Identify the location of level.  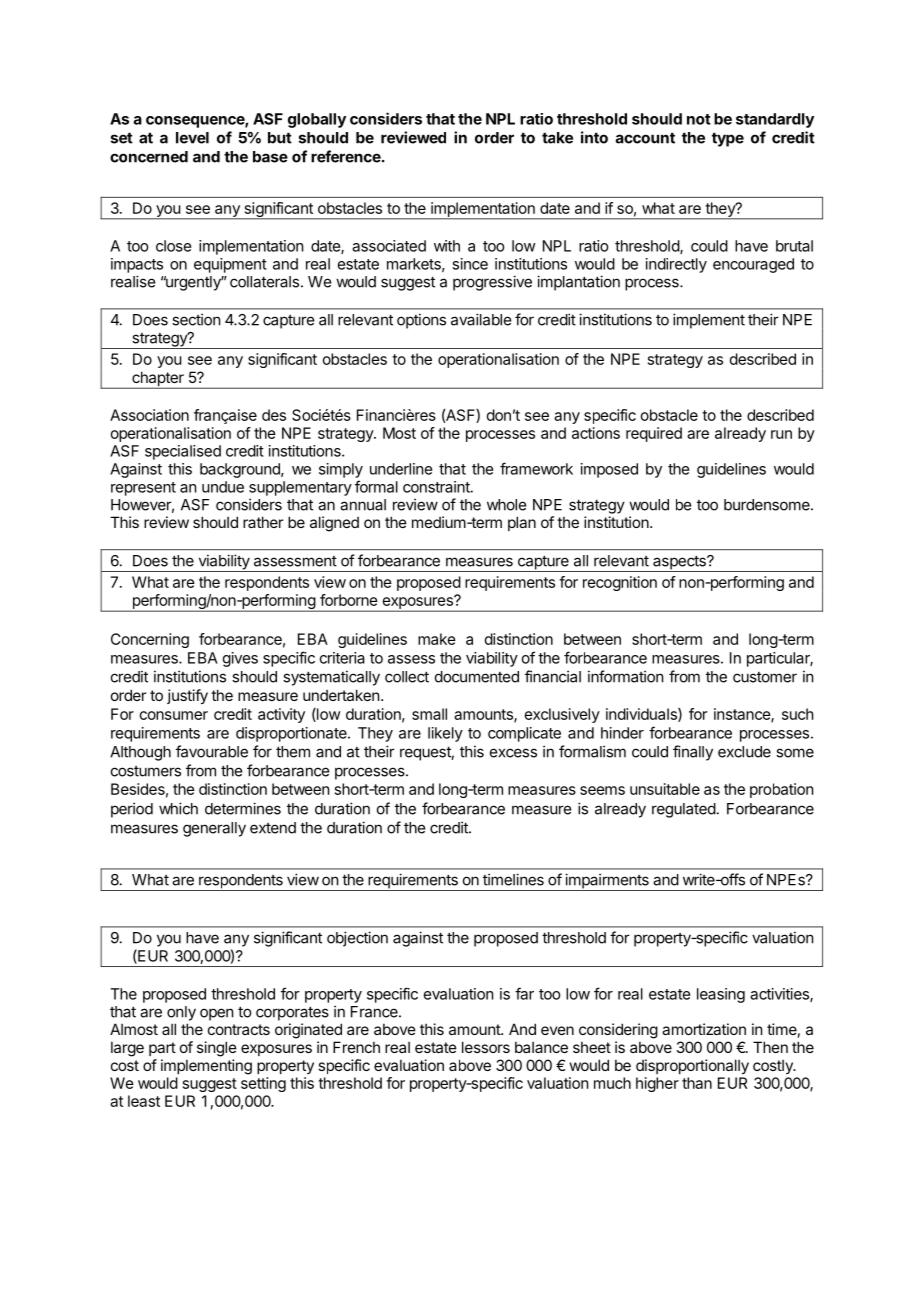
(192, 138).
